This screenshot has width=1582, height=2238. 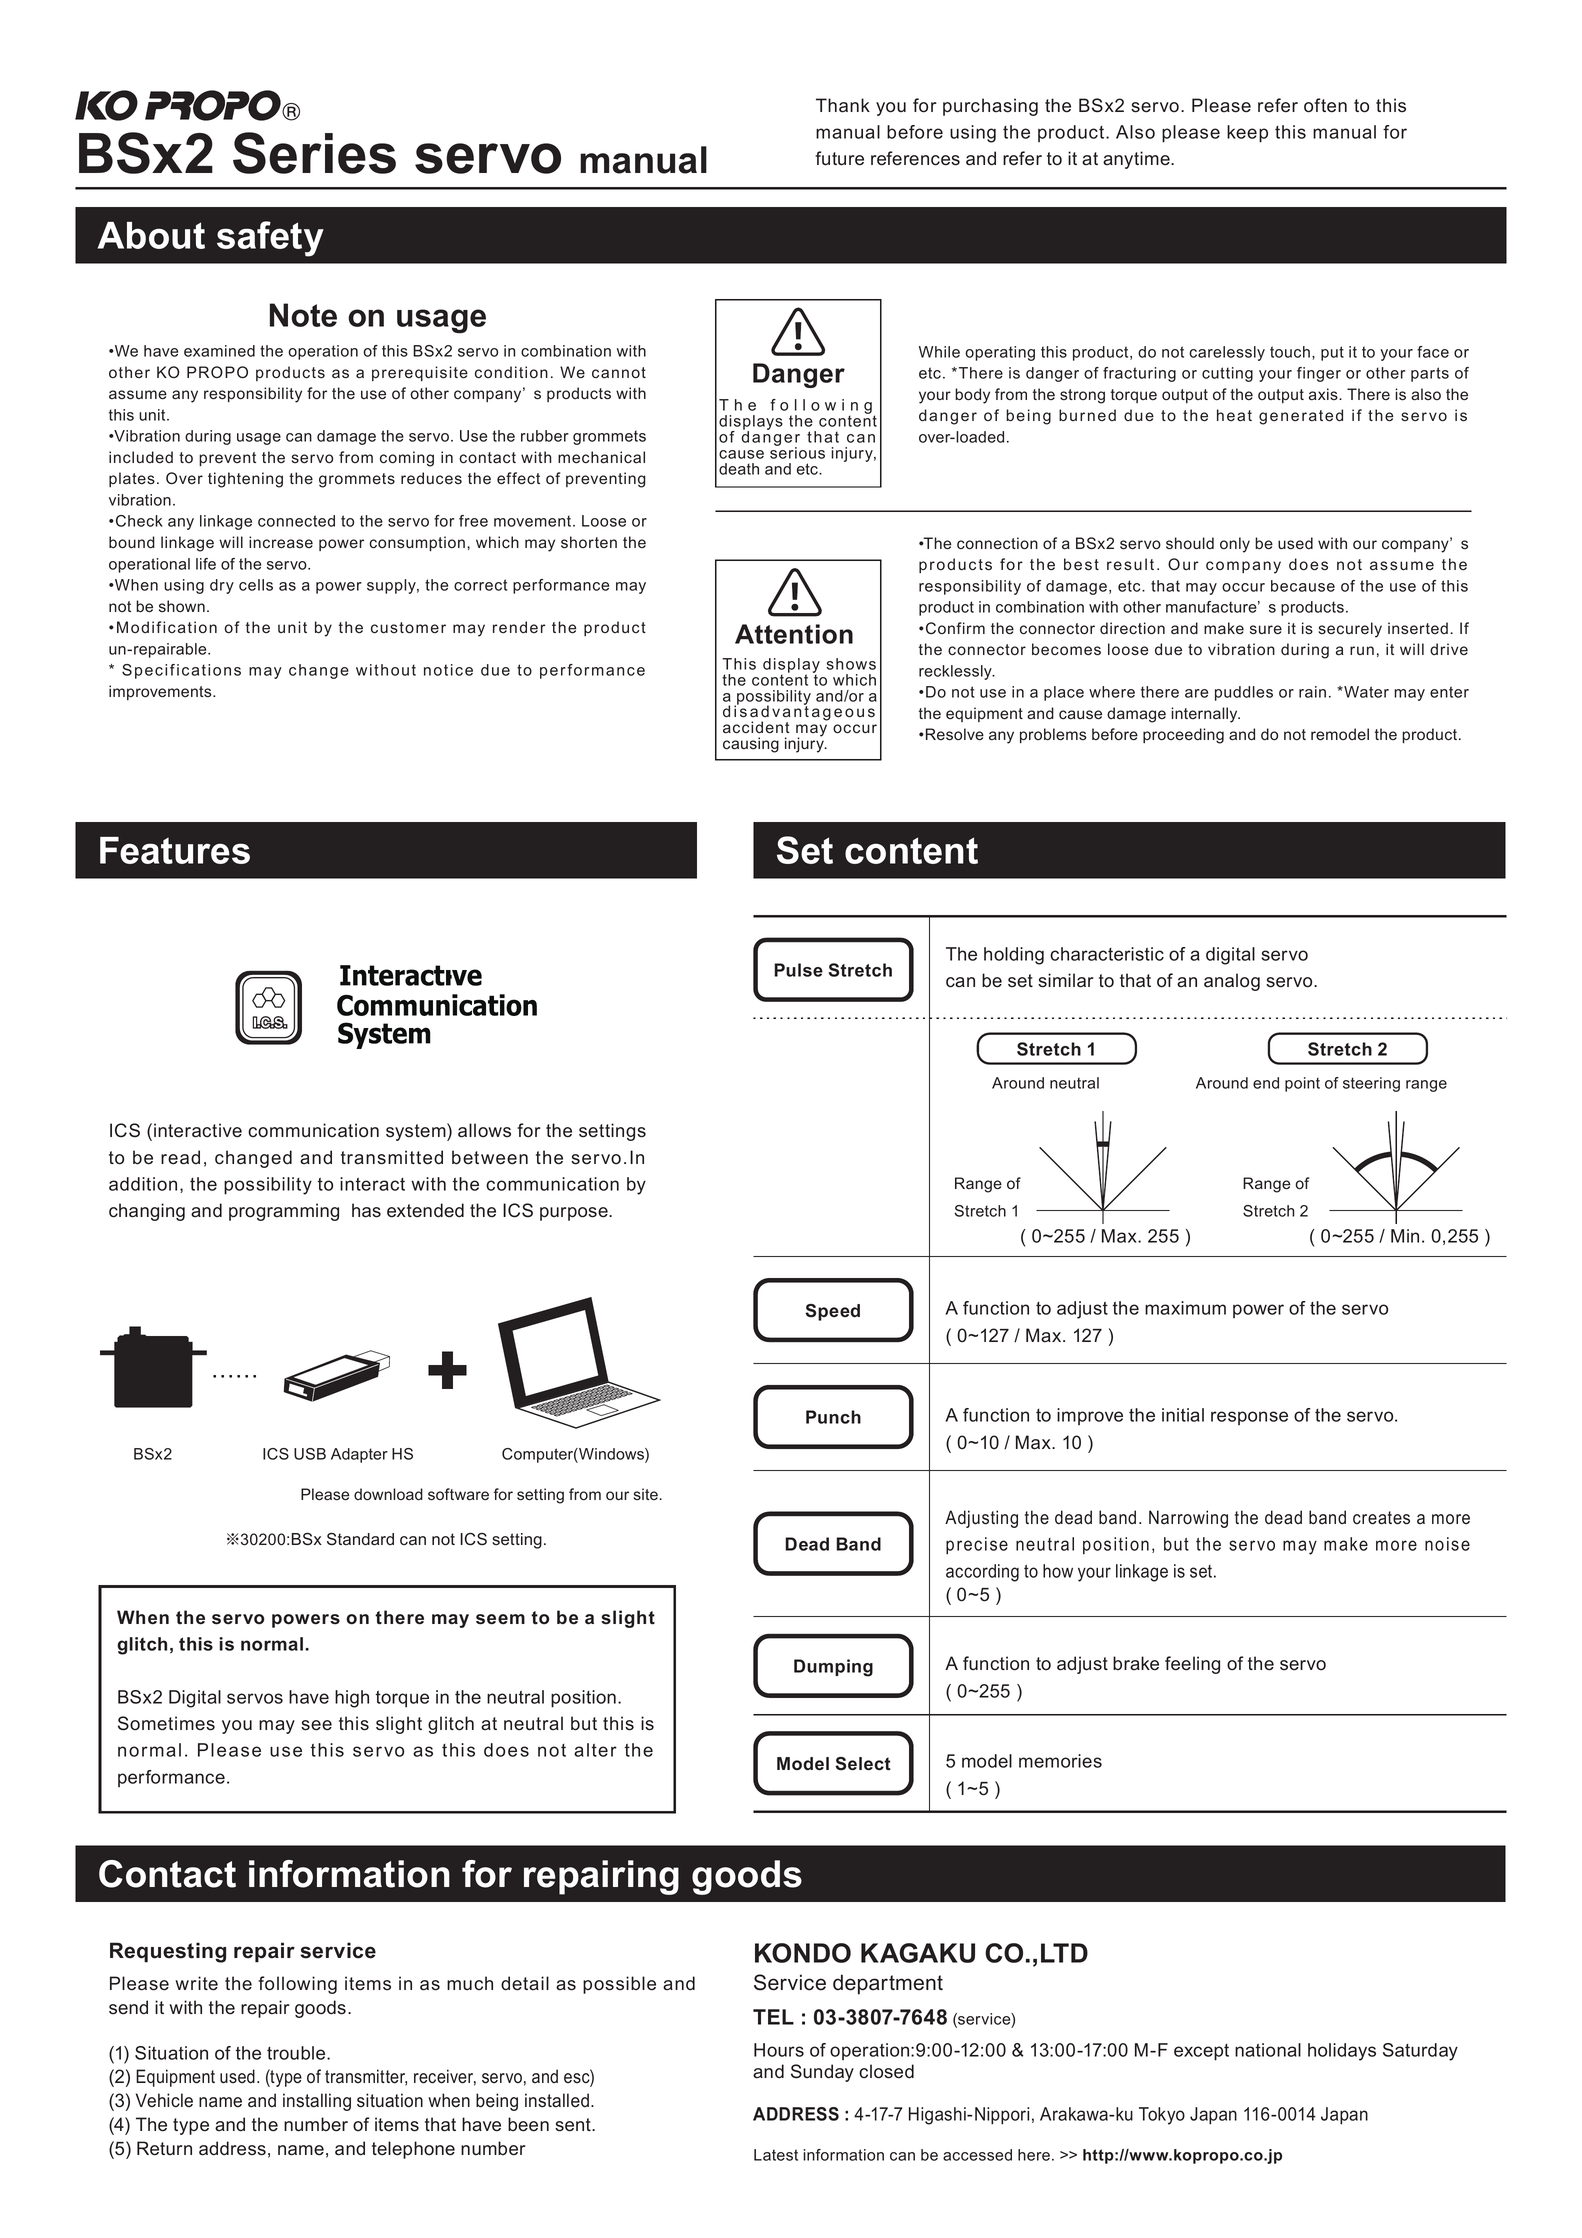 I want to click on Dumping, so click(x=833, y=1668).
